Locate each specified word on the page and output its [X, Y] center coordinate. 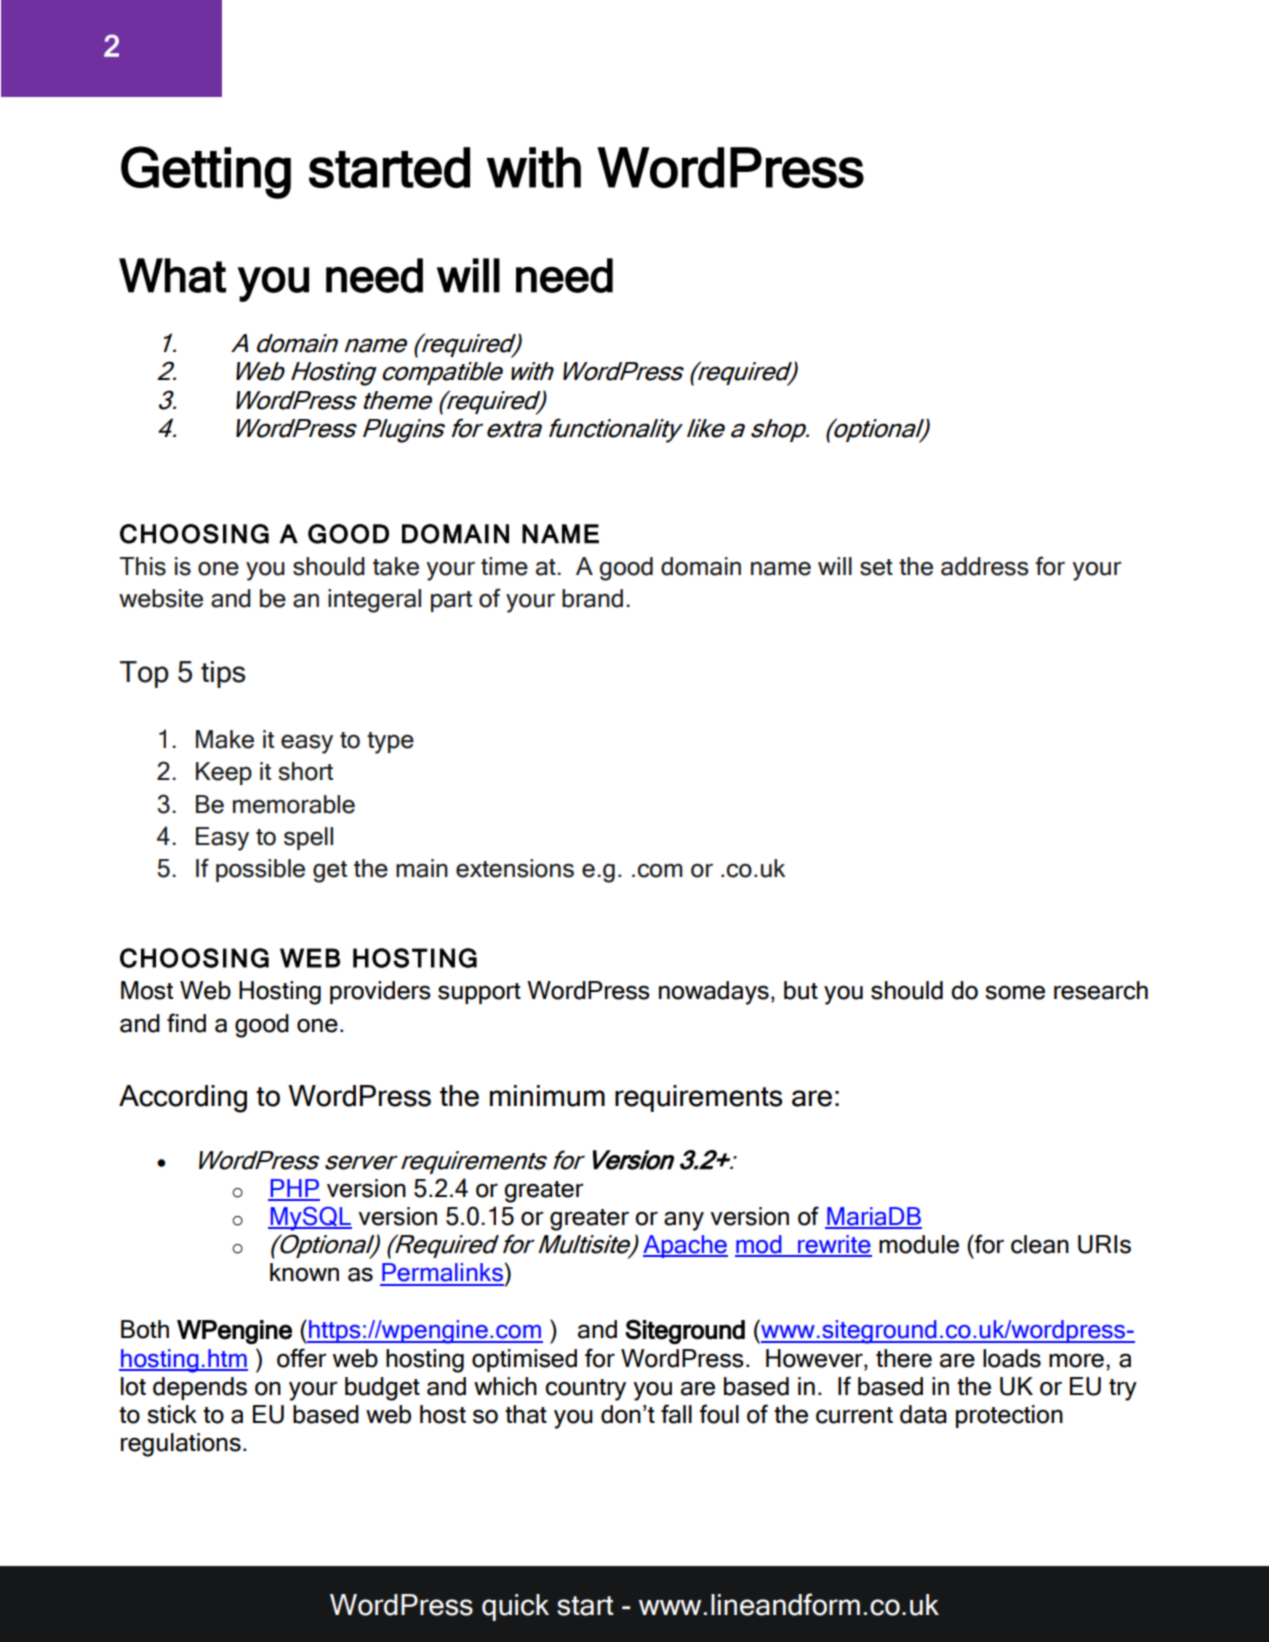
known [304, 1272]
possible [260, 870]
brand [592, 598]
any [684, 1221]
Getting [206, 172]
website [161, 598]
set [876, 567]
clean [1040, 1244]
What [172, 275]
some [1015, 992]
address [985, 566]
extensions [515, 868]
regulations [181, 1445]
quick [515, 1607]
